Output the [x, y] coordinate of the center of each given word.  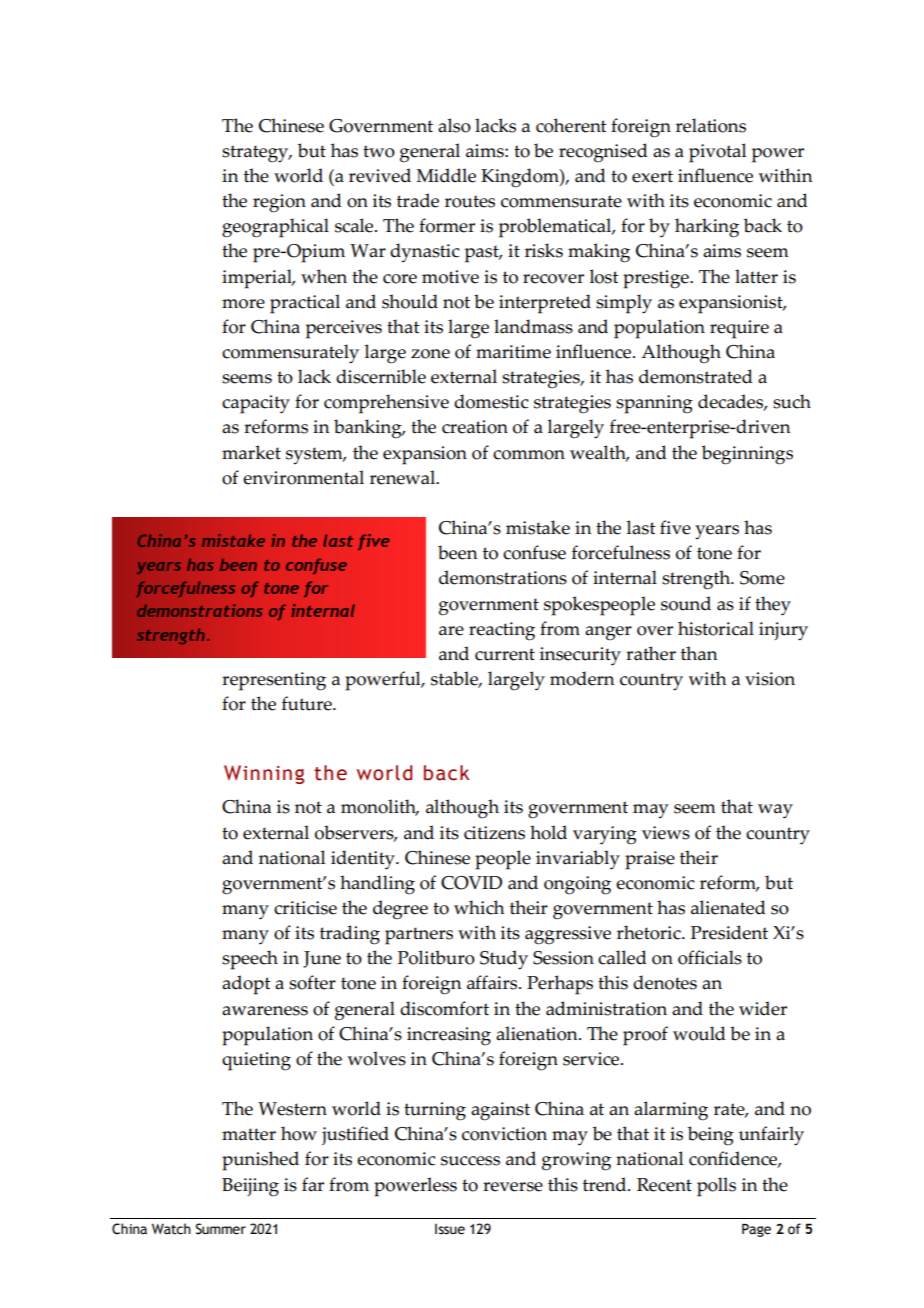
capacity [256, 404]
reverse [513, 1187]
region [279, 203]
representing [274, 681]
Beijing [250, 1187]
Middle [446, 175]
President [729, 932]
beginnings [747, 455]
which [479, 907]
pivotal [717, 153]
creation [475, 427]
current [505, 654]
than [699, 653]
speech [250, 960]
